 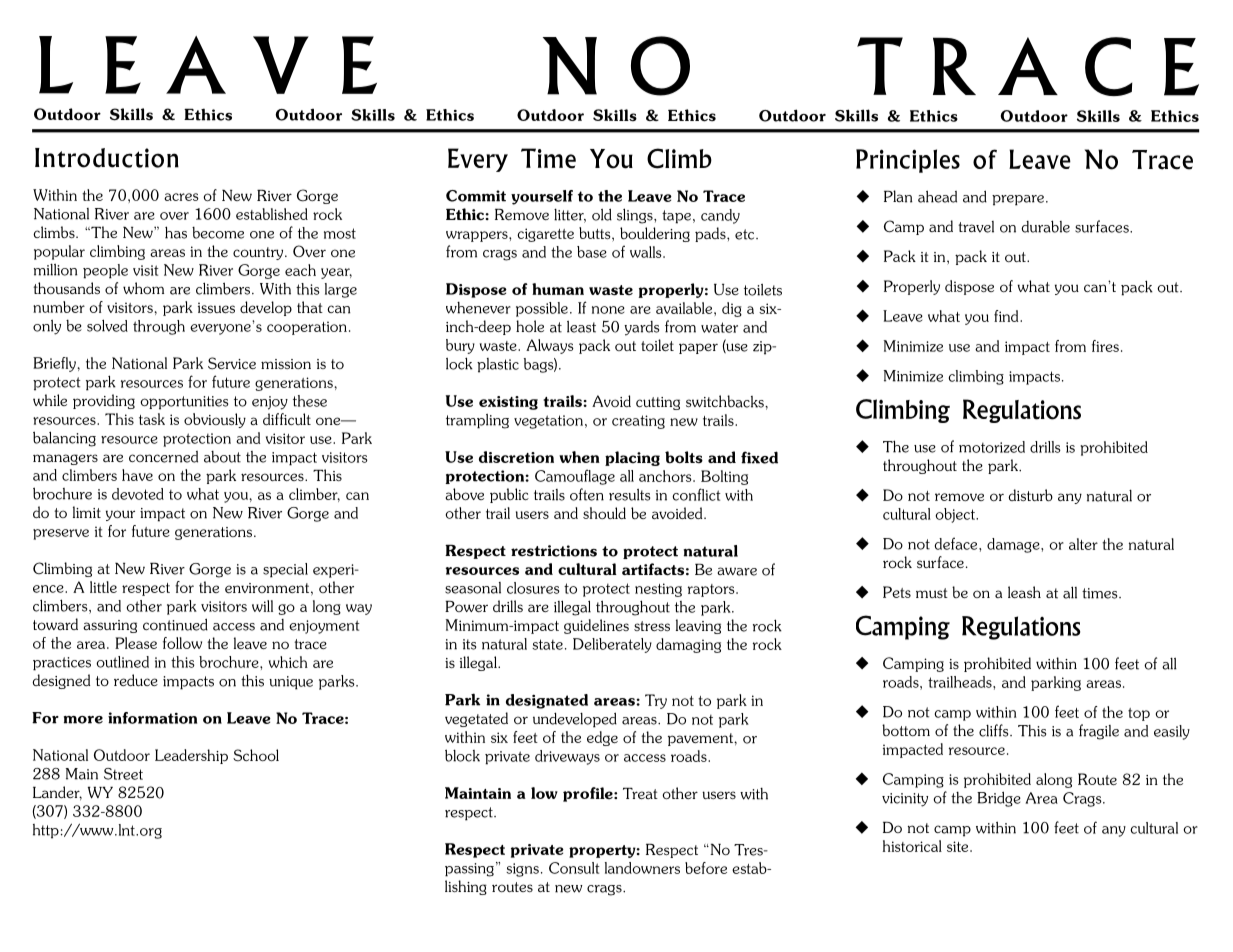 I want to click on prepare, so click(x=1018, y=200).
